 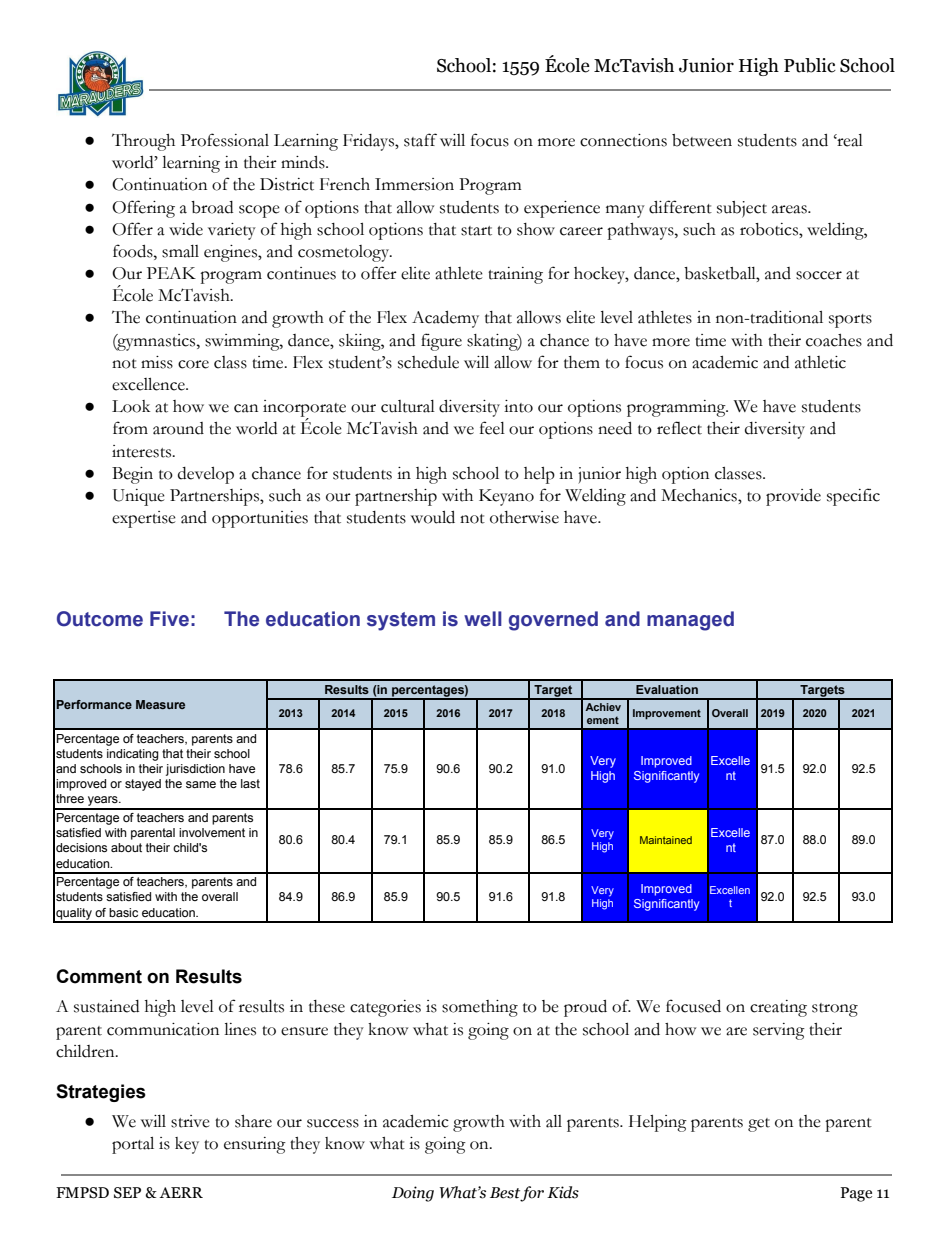 What do you see at coordinates (690, 621) in the page?
I see `managed` at bounding box center [690, 621].
